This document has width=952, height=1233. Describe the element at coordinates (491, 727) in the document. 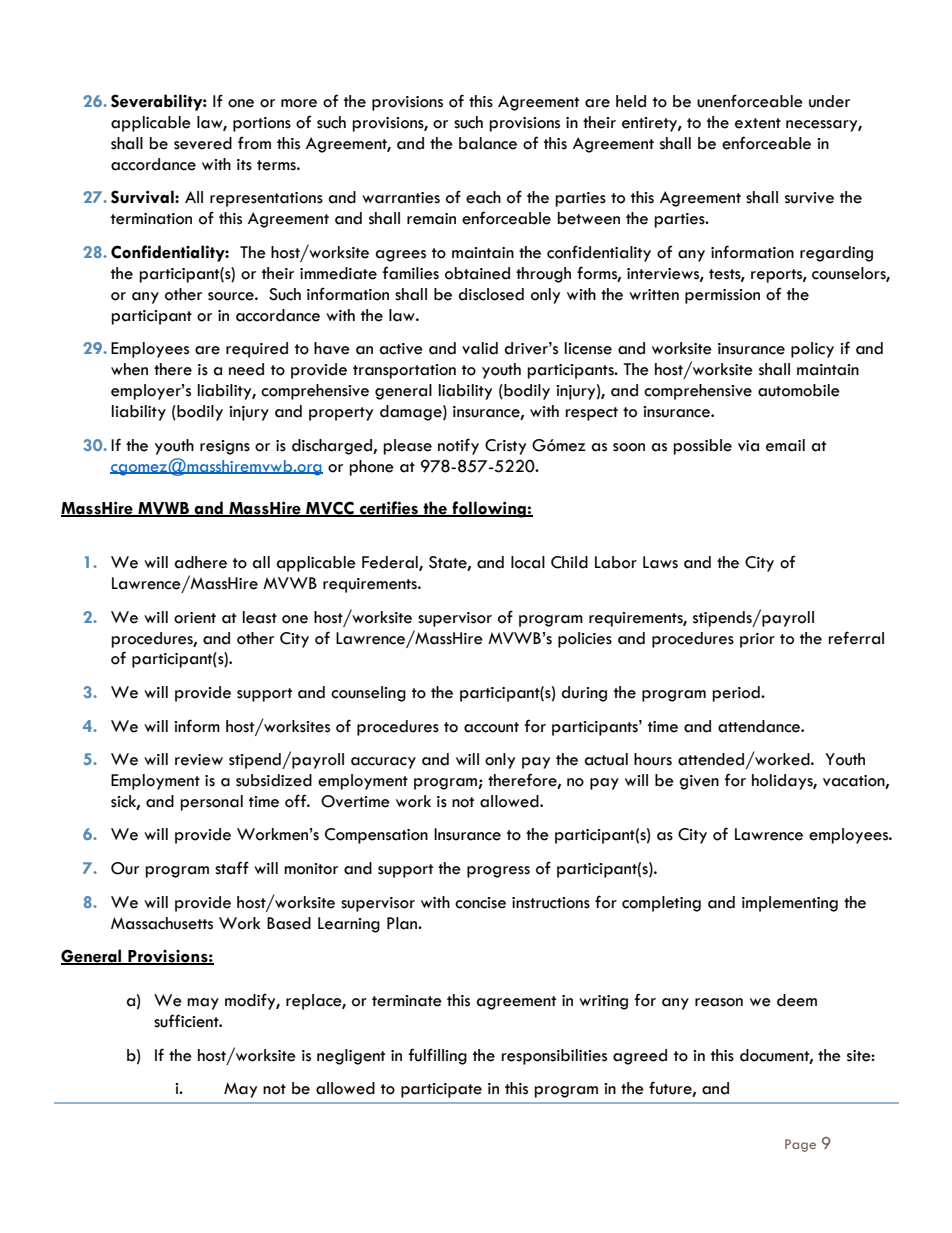

I see `account` at that location.
